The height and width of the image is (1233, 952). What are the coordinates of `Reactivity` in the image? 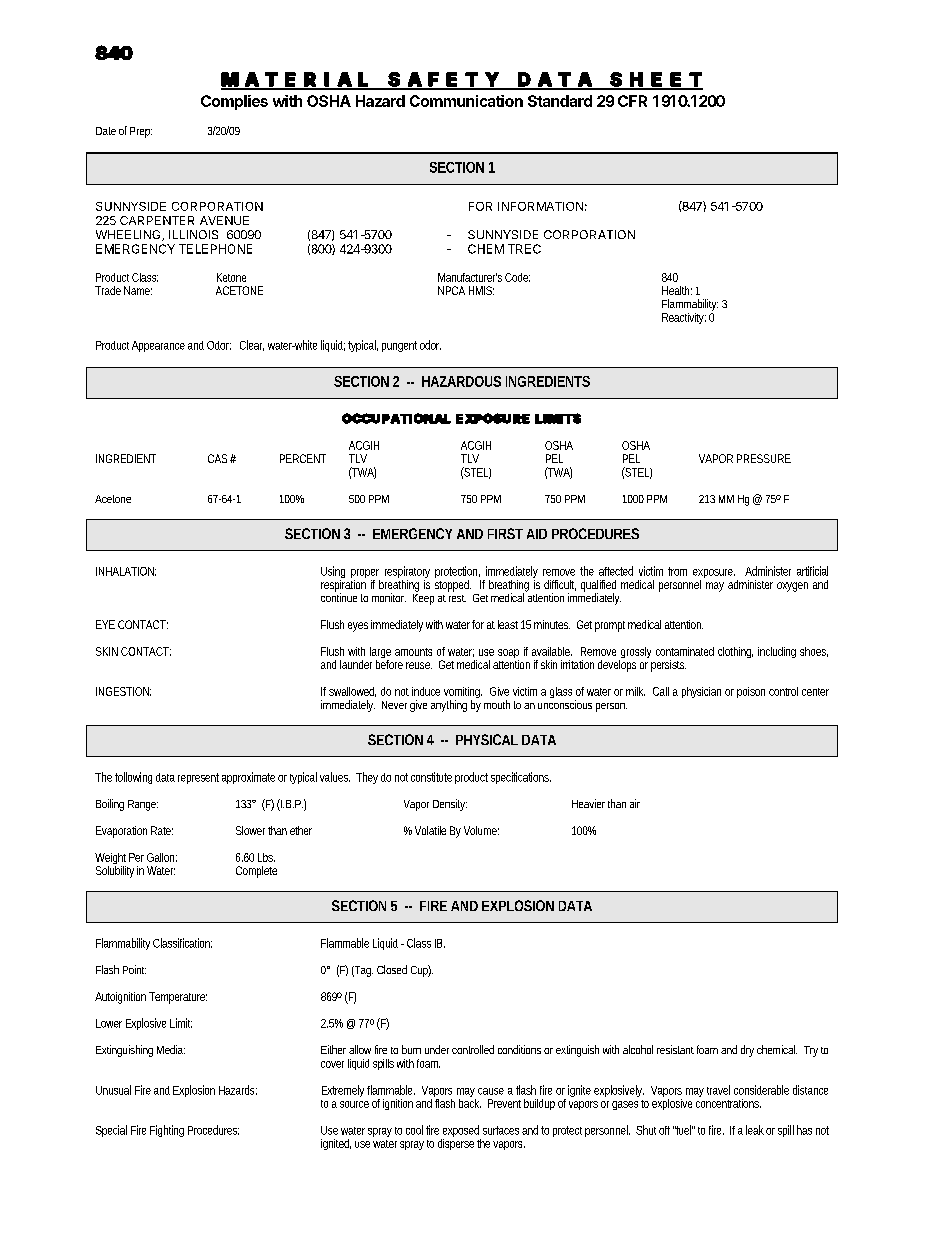 It's located at (684, 318).
